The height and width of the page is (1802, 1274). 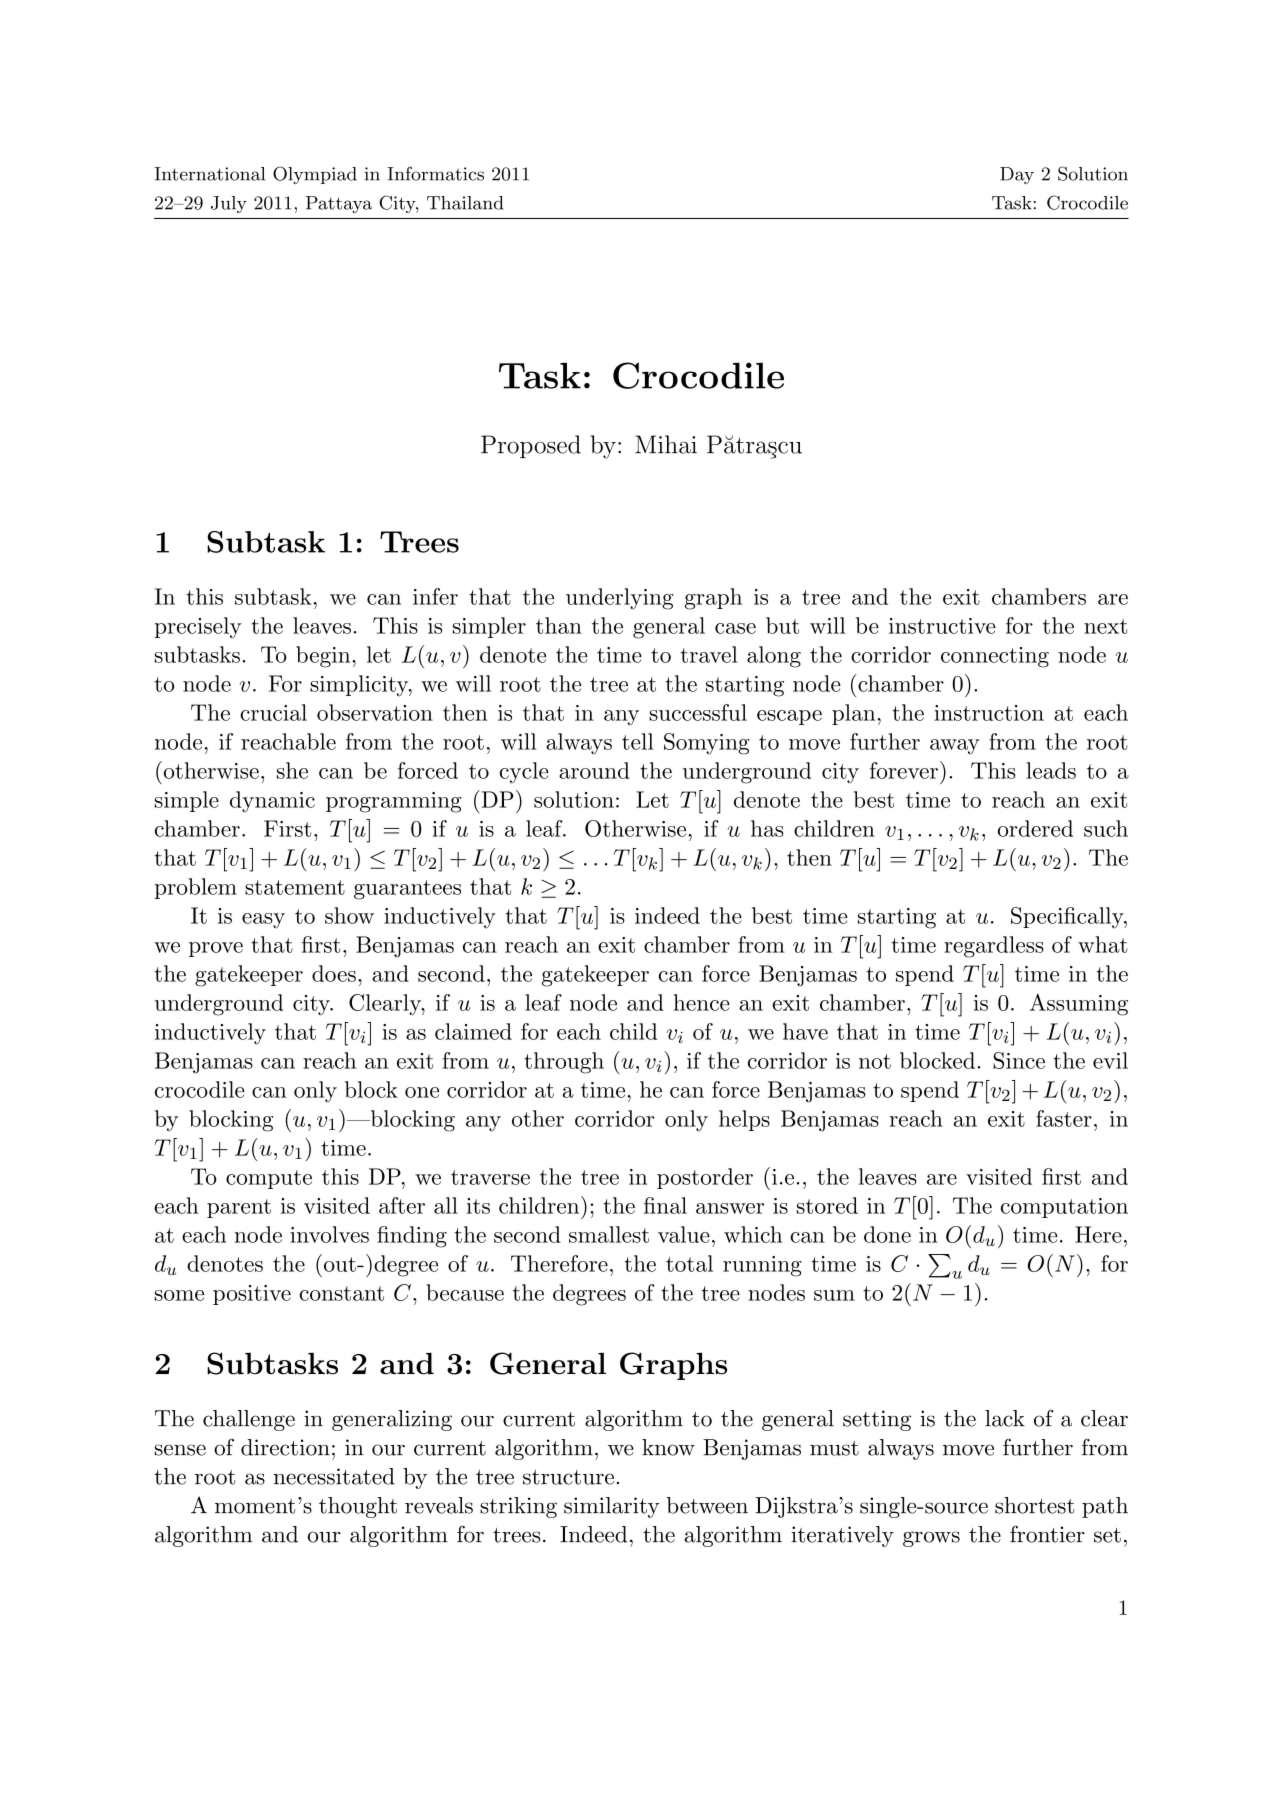 I want to click on statement, so click(x=295, y=887).
